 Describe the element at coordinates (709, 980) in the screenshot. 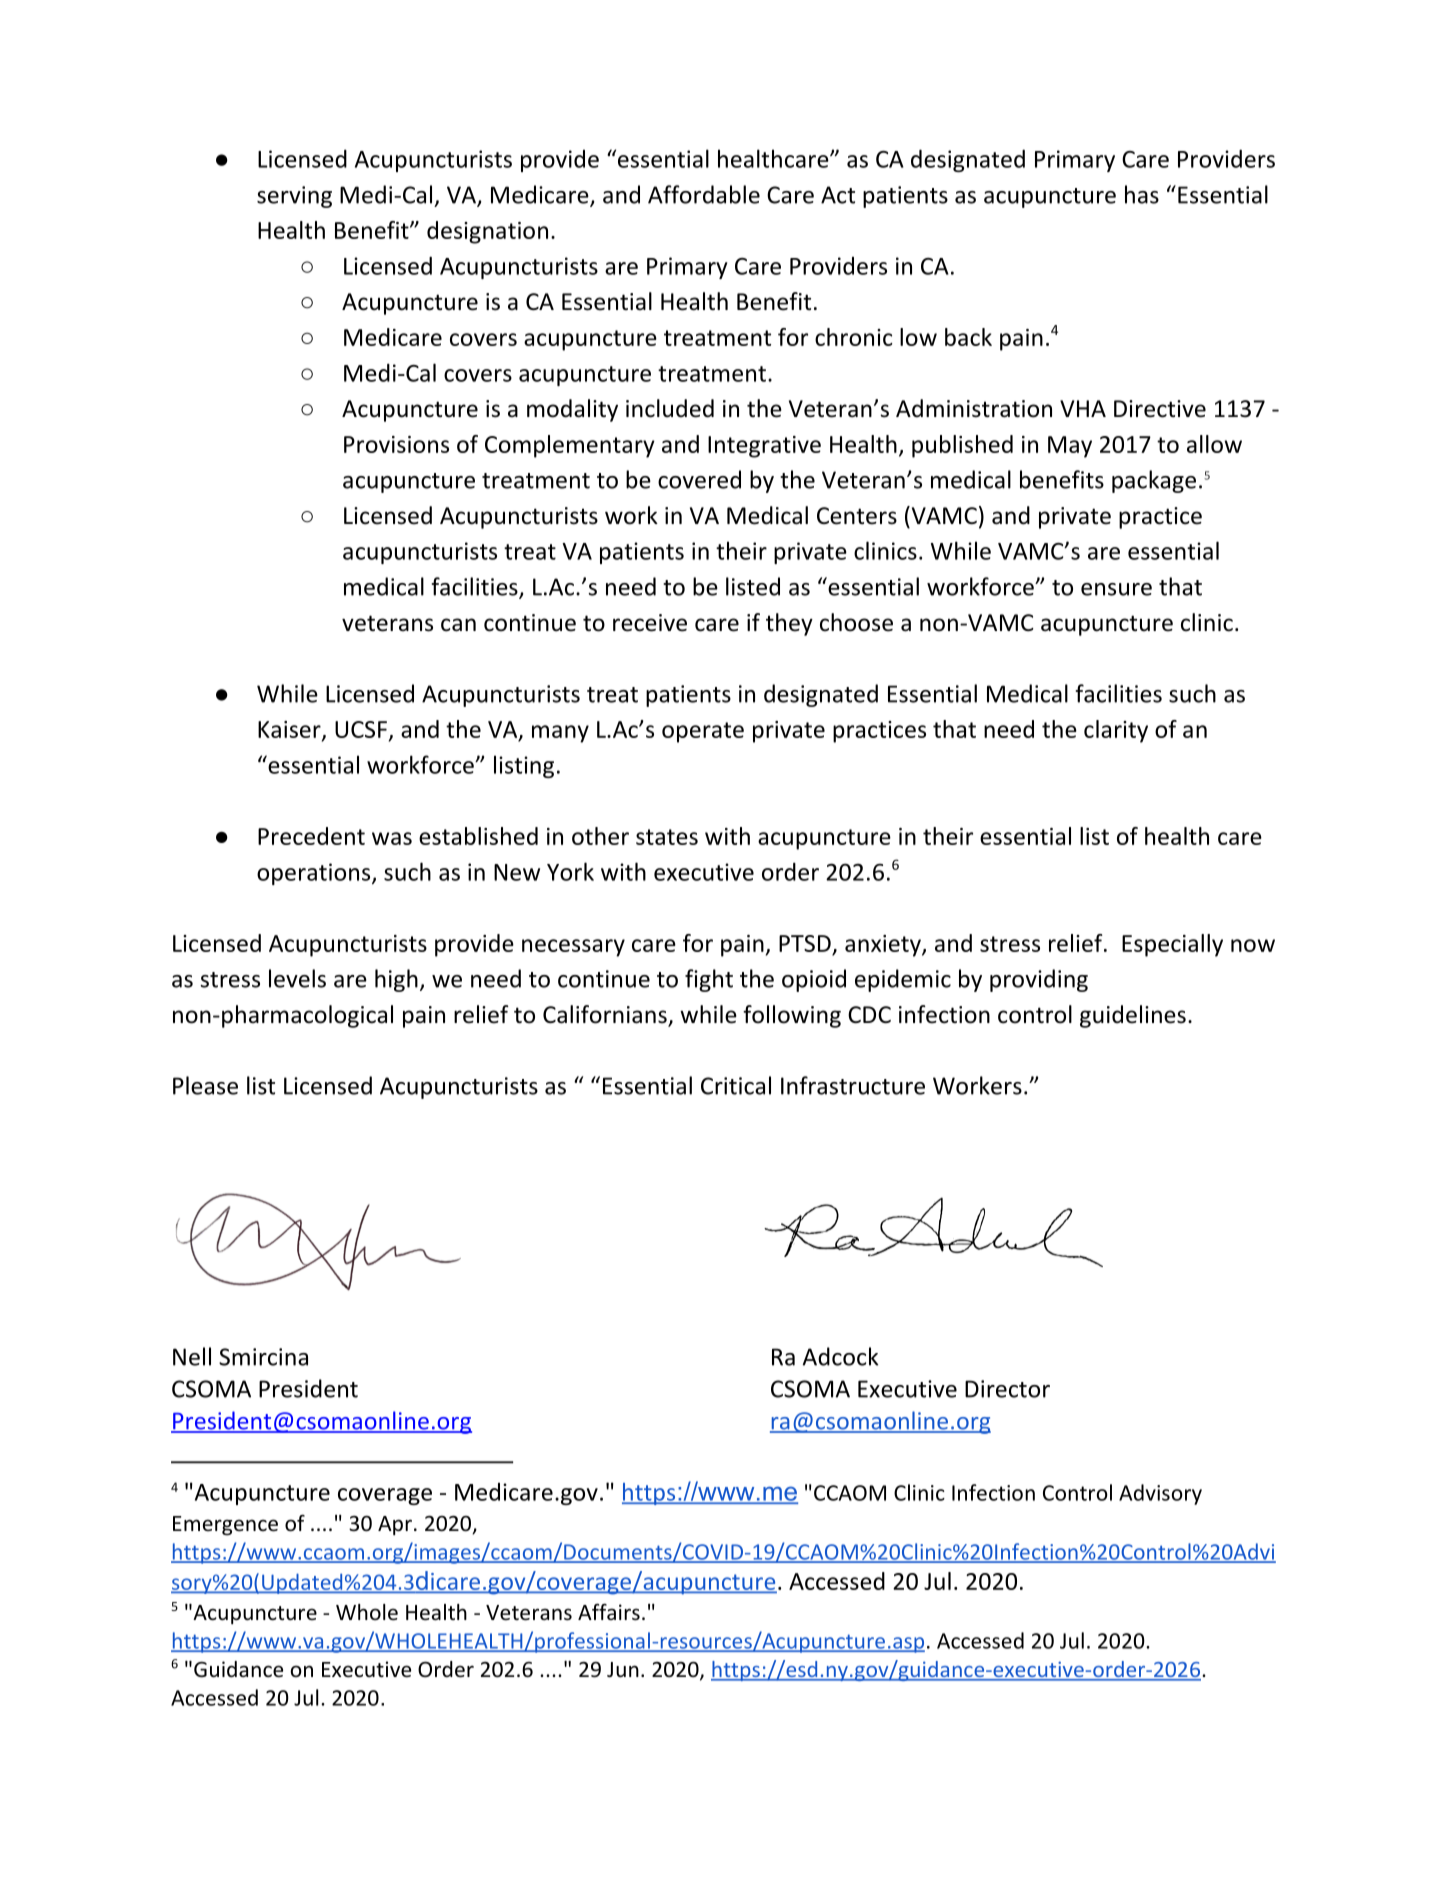

I see `fight` at that location.
